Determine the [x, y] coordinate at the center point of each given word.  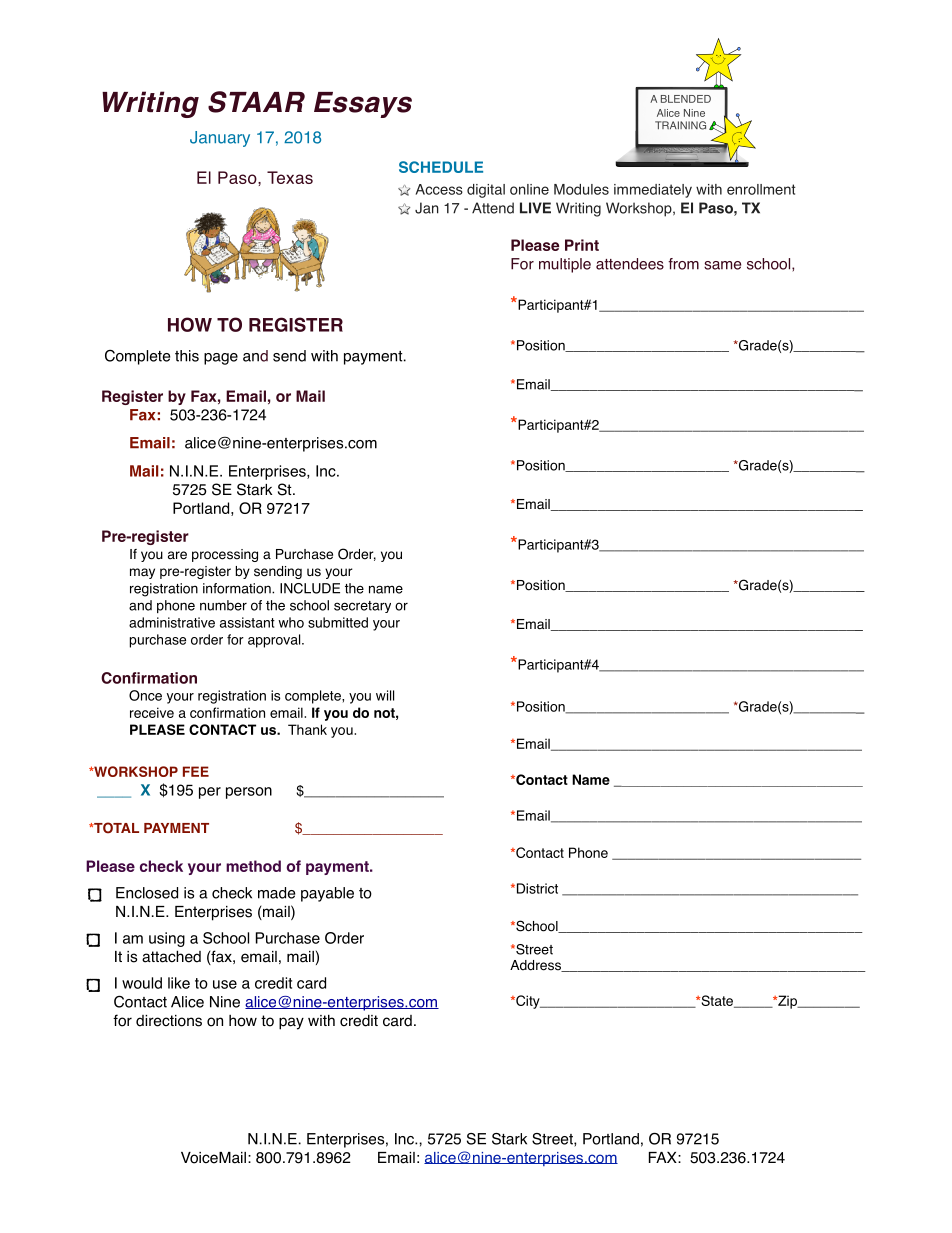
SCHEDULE [441, 167]
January [220, 139]
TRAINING [680, 125]
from [683, 264]
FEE [196, 771]
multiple [565, 265]
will [385, 695]
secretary [362, 607]
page [221, 359]
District [536, 888]
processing [225, 555]
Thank [307, 729]
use [225, 984]
